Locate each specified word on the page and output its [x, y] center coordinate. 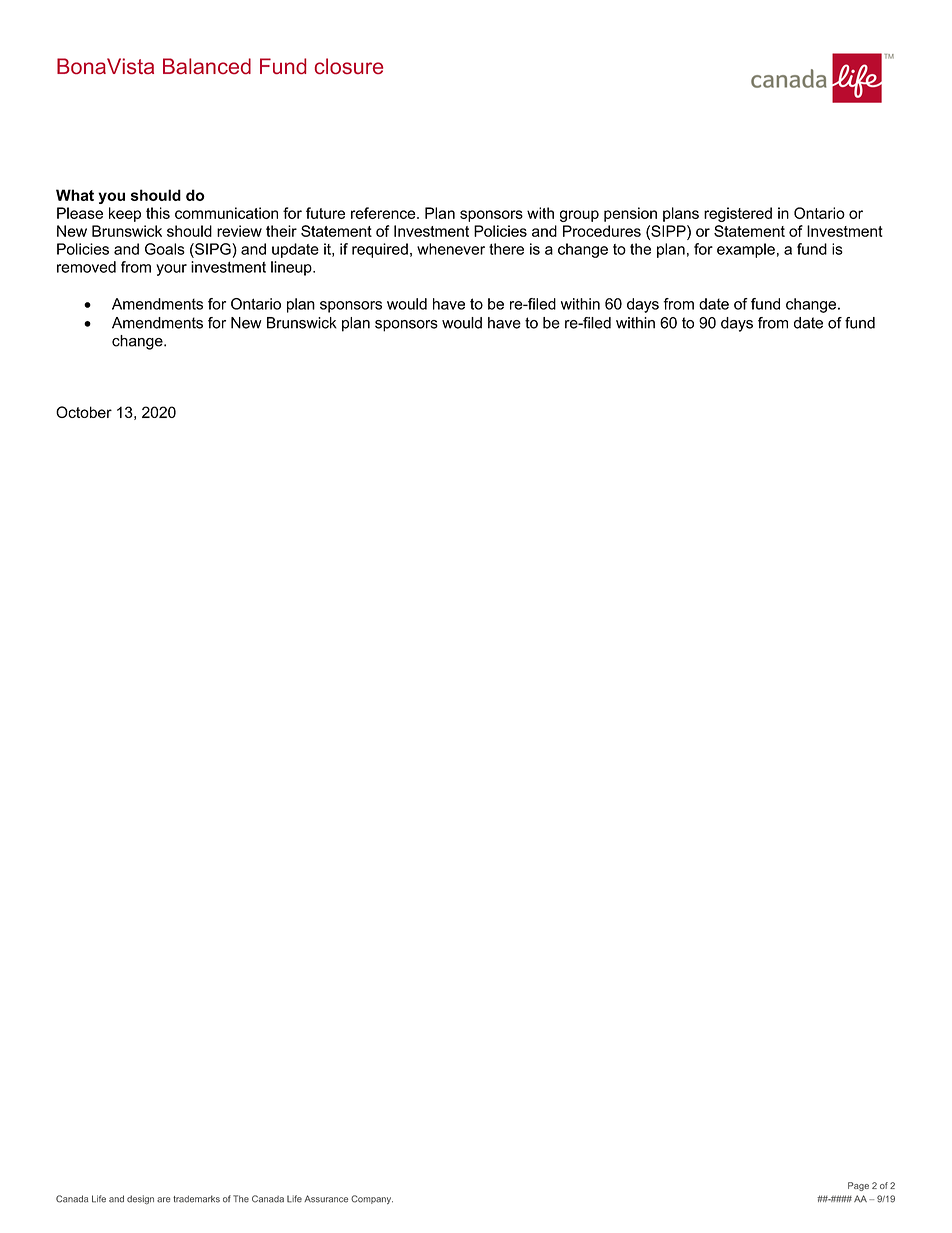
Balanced [207, 66]
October [84, 412]
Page [858, 1186]
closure [349, 66]
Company [372, 1199]
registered [738, 214]
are [163, 1200]
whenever [451, 249]
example [746, 250]
